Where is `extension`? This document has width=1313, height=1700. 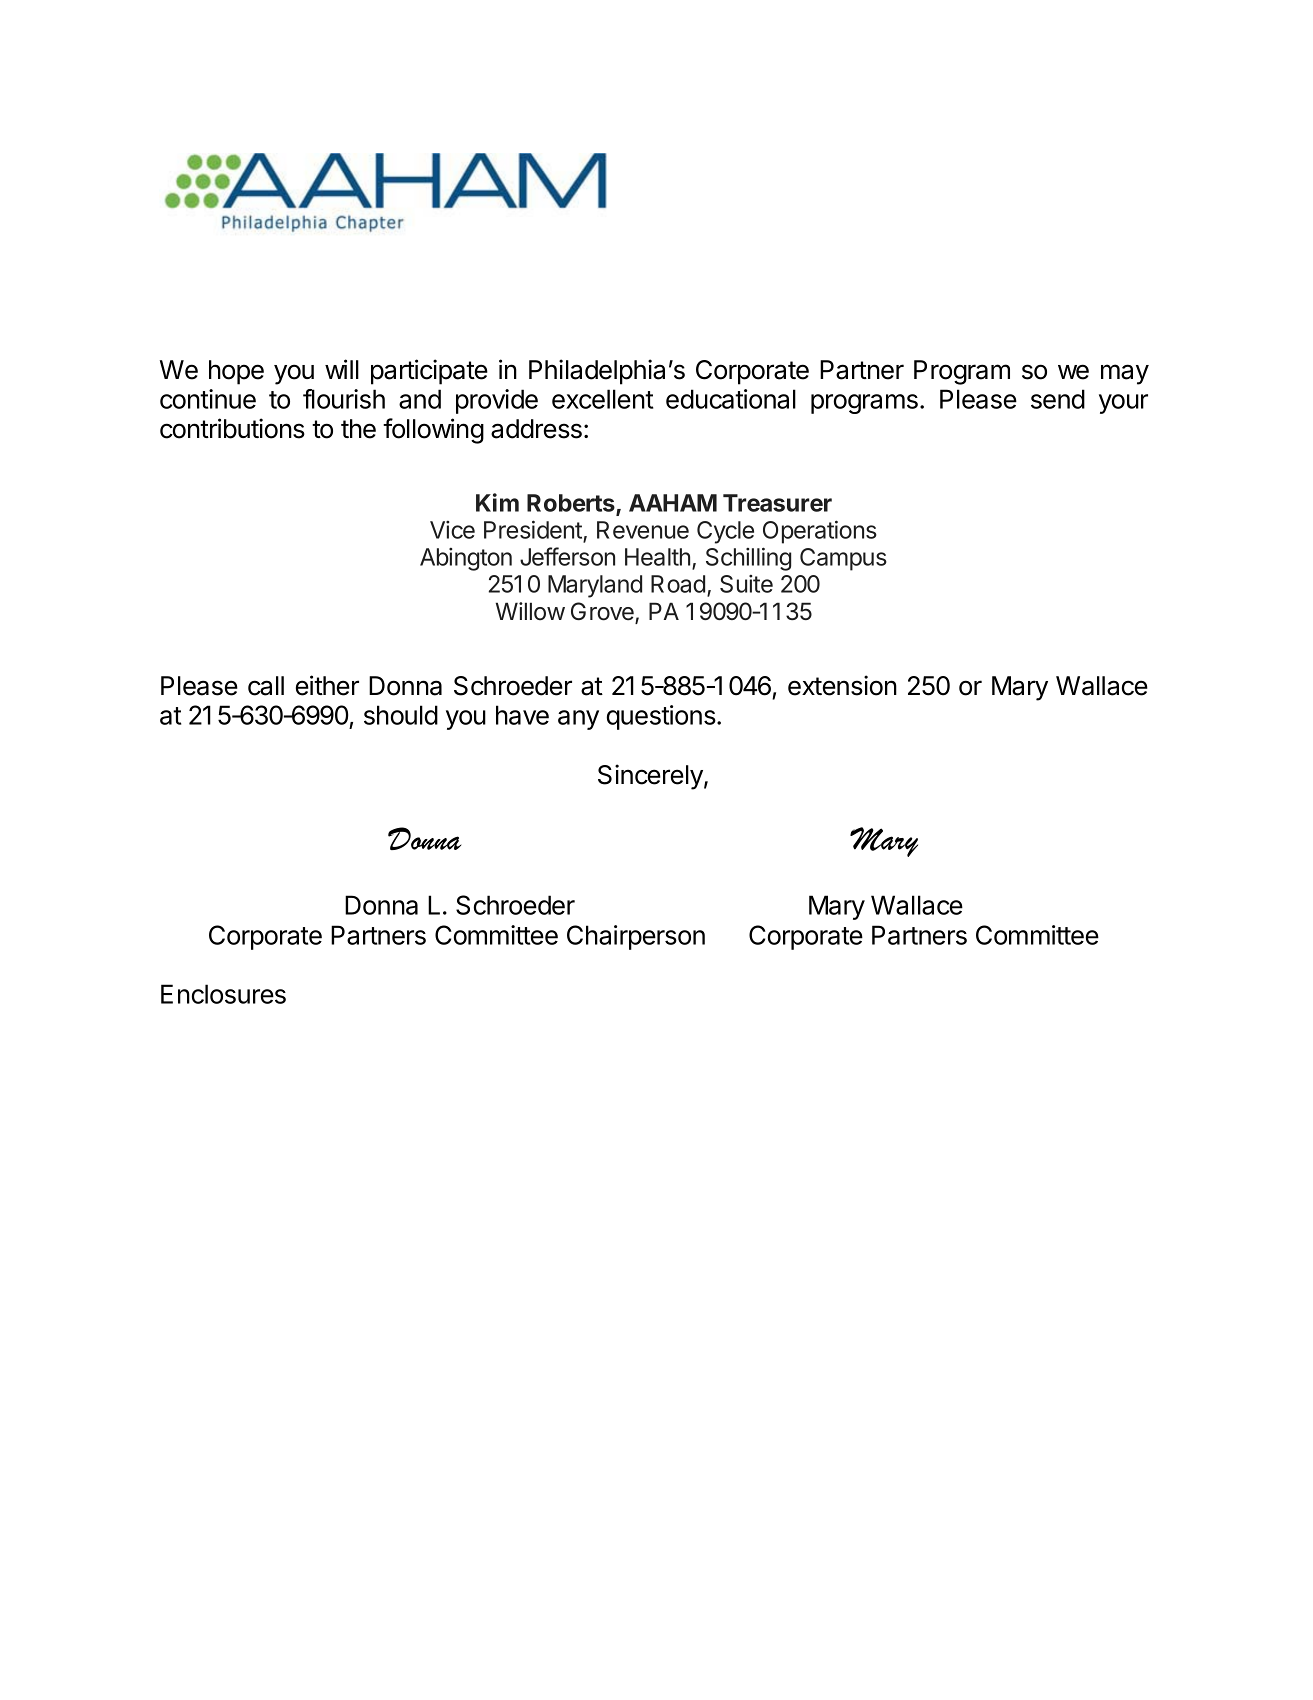 extension is located at coordinates (842, 685).
